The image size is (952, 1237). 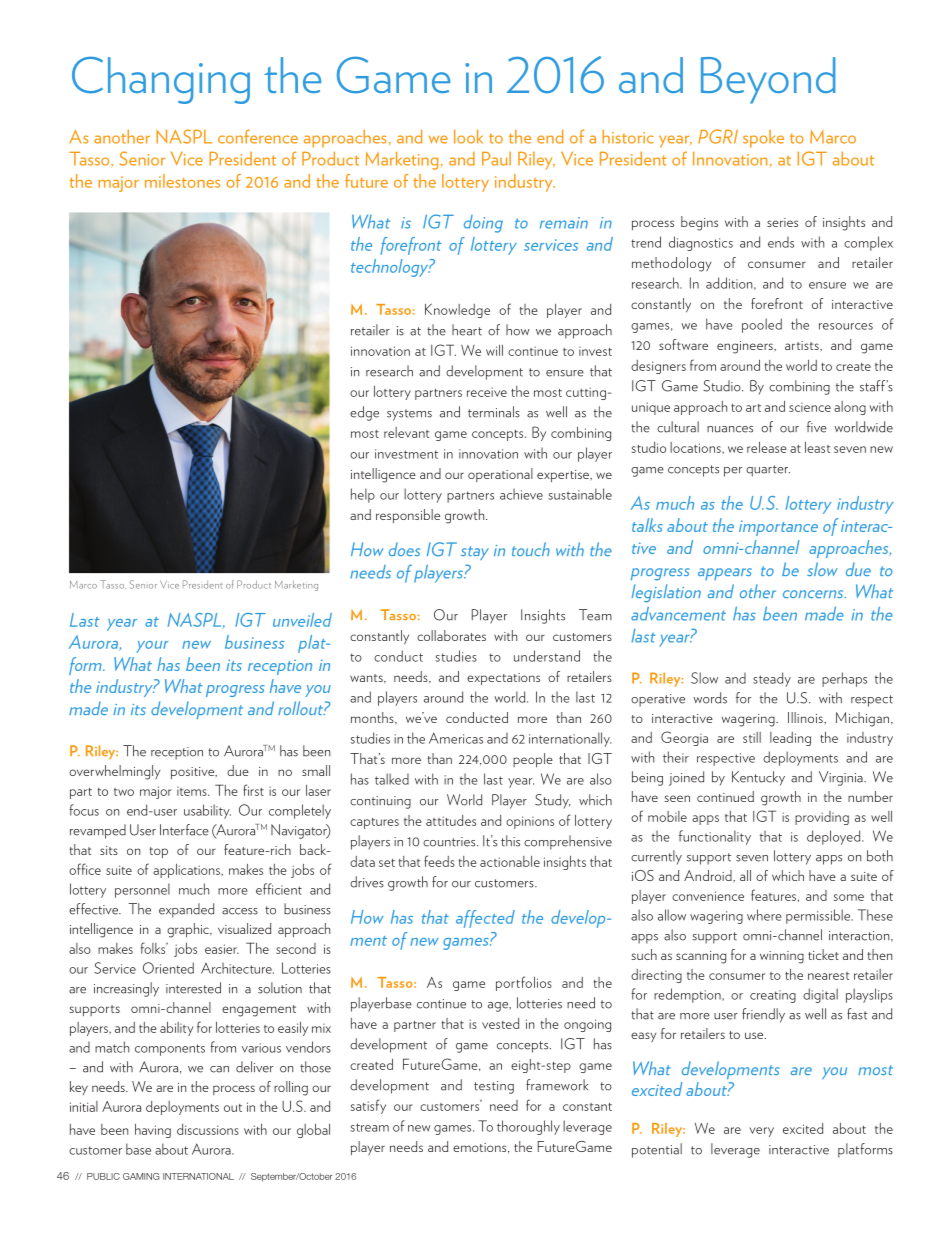 I want to click on potential, so click(x=657, y=1150).
